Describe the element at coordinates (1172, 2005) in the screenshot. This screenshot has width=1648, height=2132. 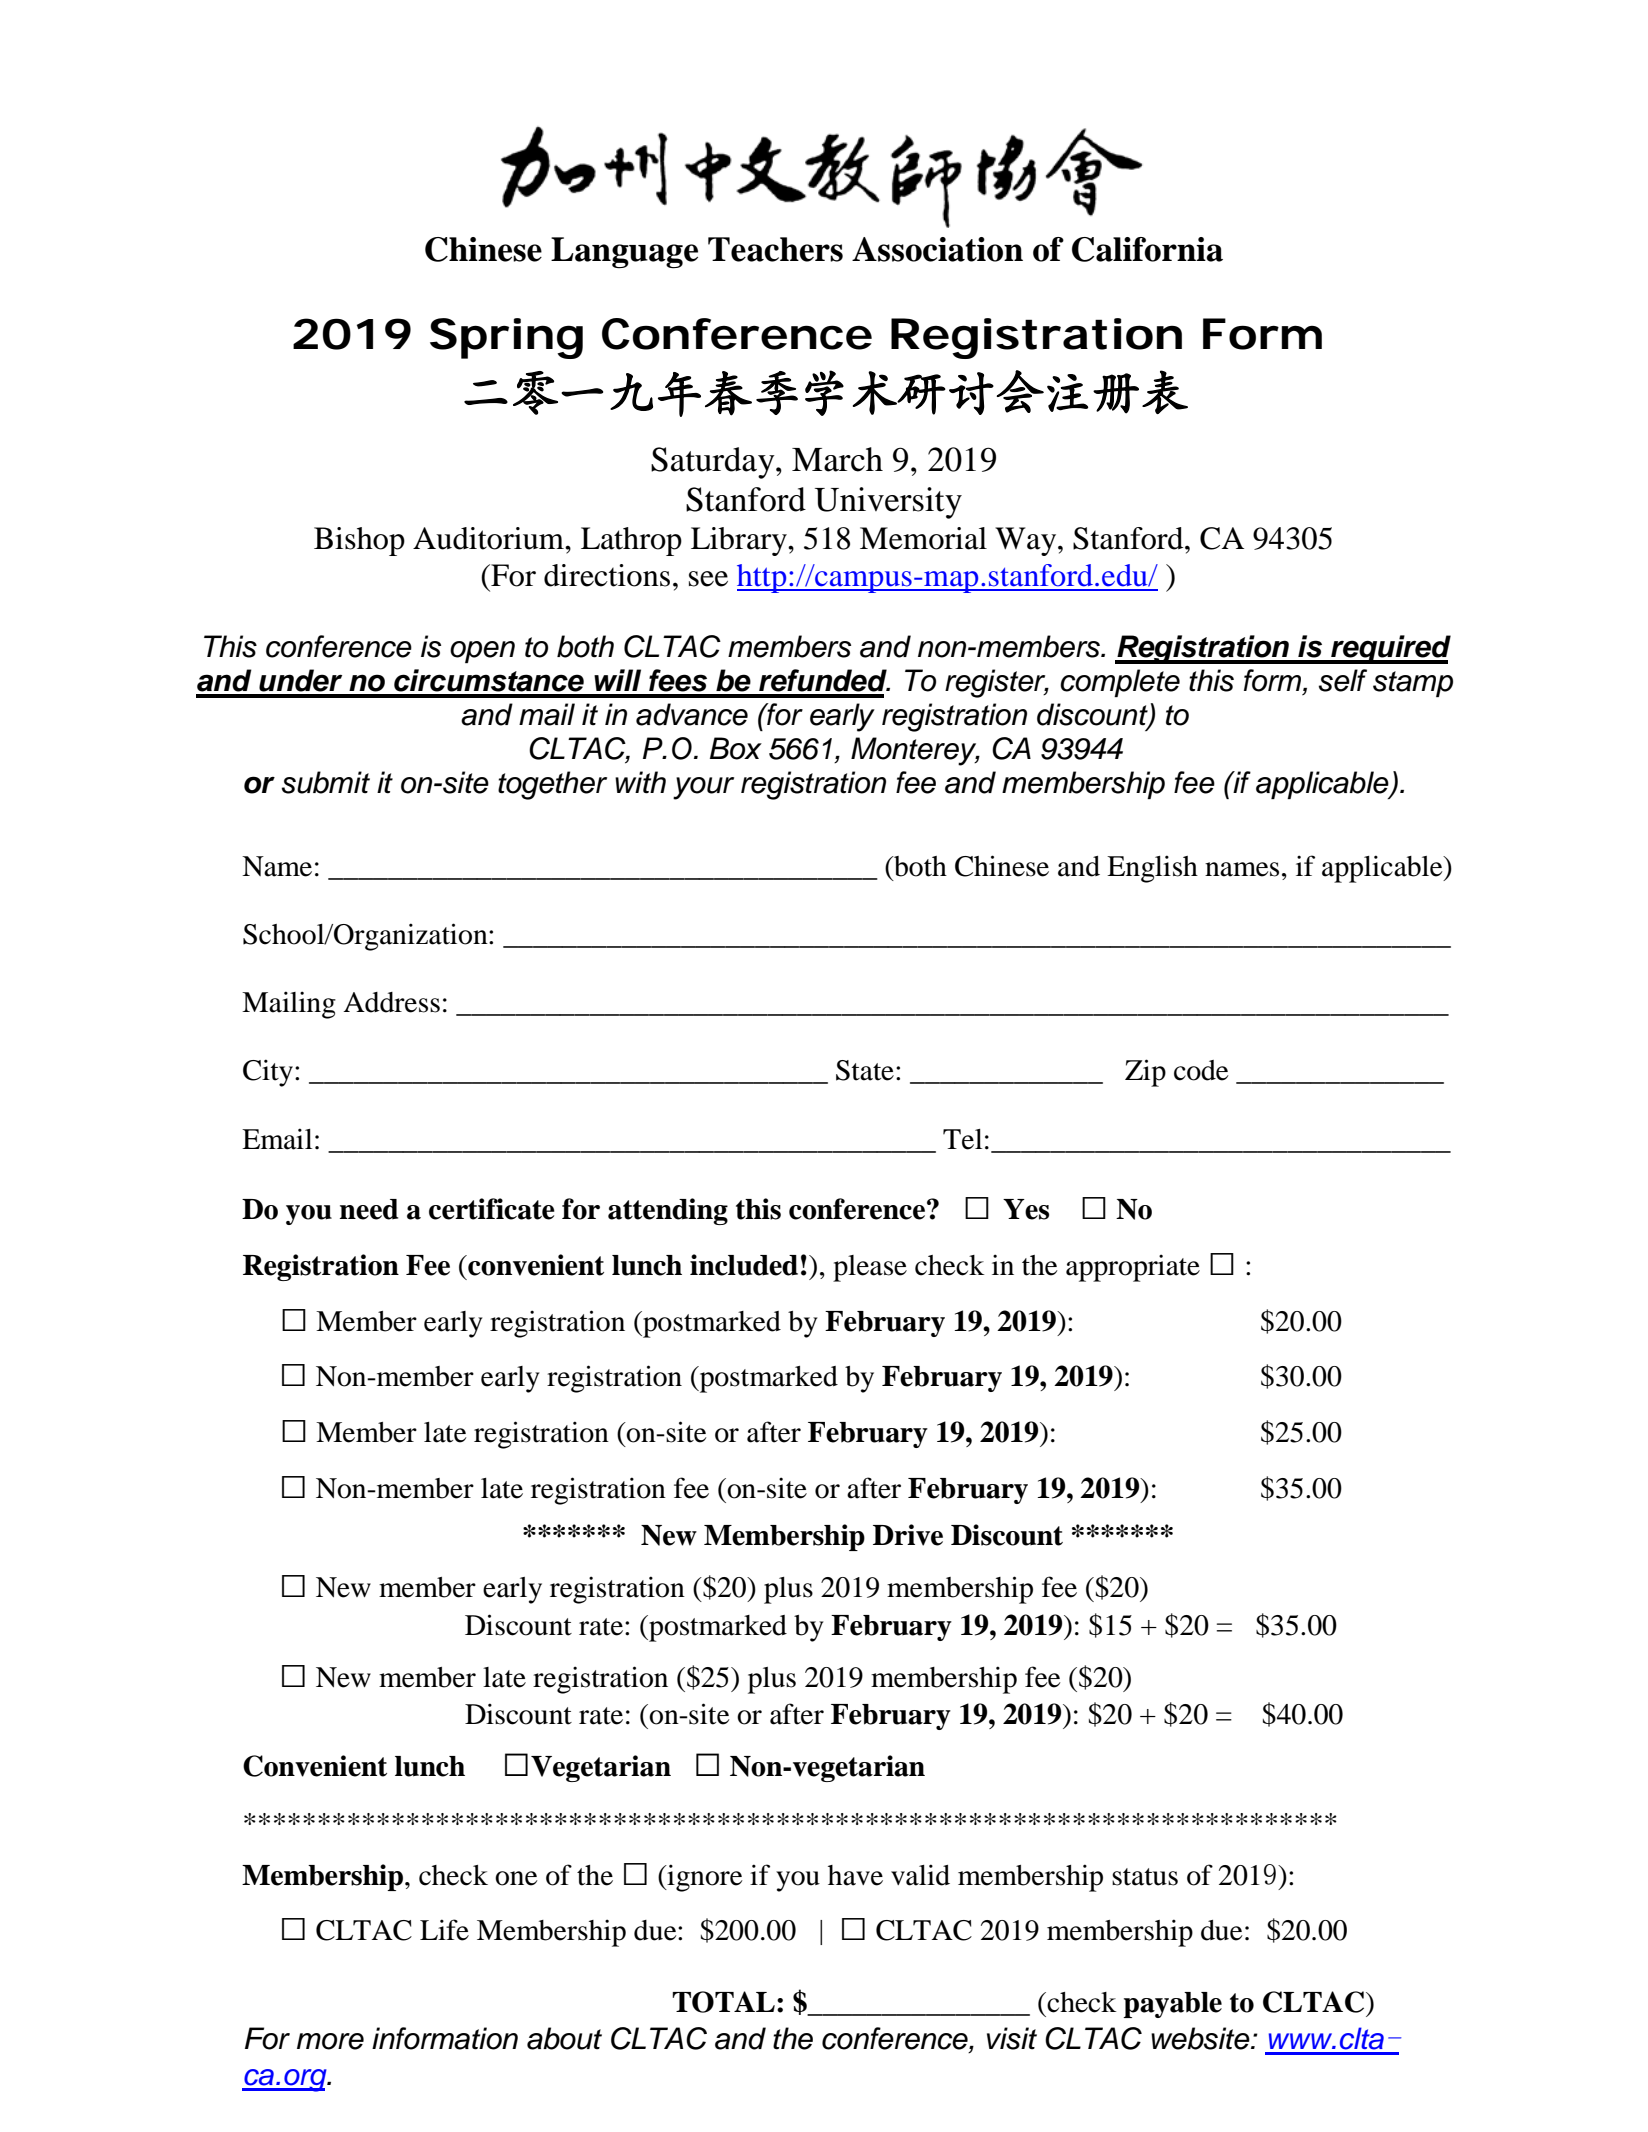
I see `payable` at that location.
